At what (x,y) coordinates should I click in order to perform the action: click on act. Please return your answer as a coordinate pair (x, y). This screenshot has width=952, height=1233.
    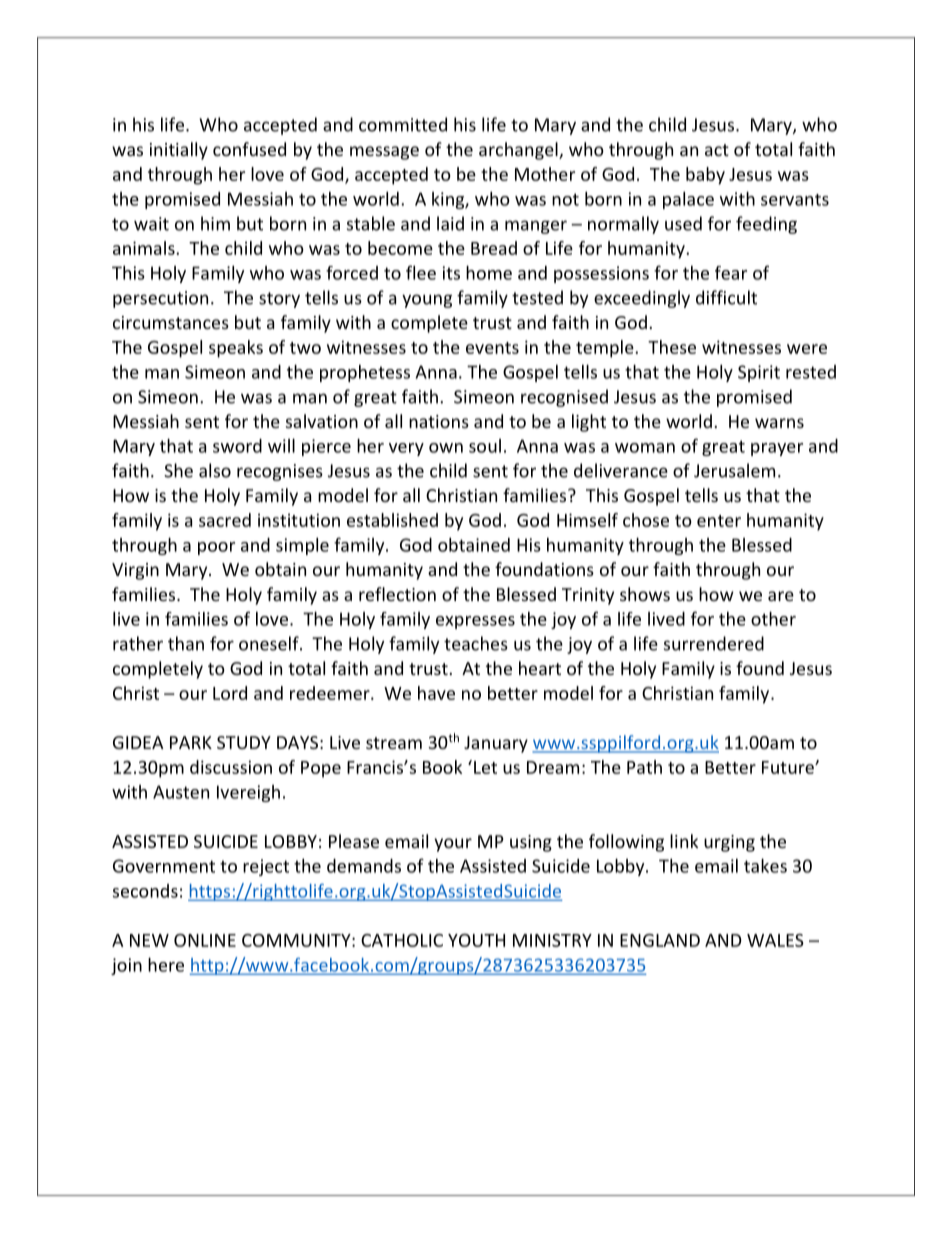
    Looking at the image, I should click on (717, 150).
